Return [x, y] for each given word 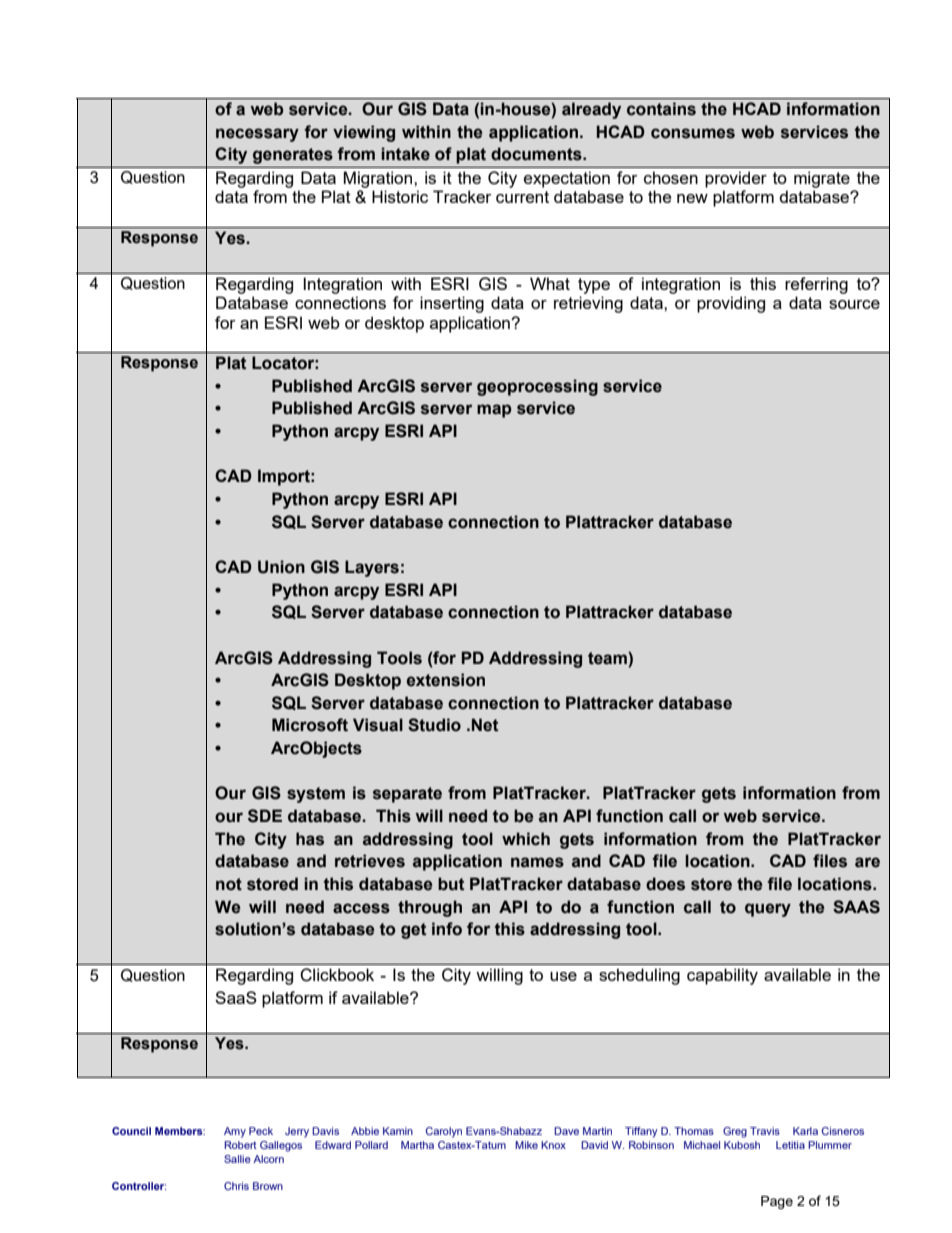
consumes [693, 133]
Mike [526, 1145]
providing [731, 304]
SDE [265, 816]
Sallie [237, 1159]
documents [537, 154]
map [494, 411]
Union [281, 567]
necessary [257, 135]
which [526, 839]
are [867, 862]
